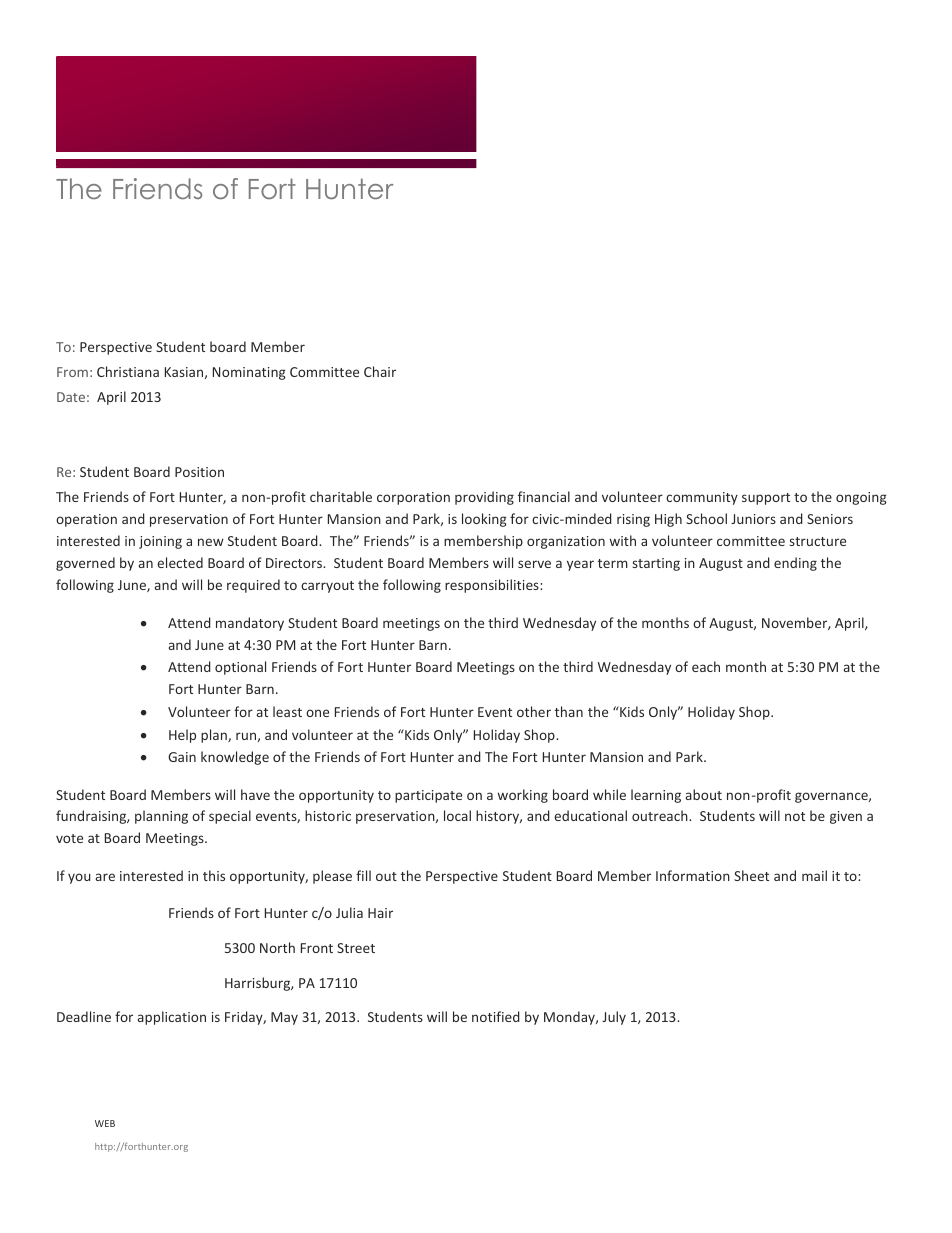 The image size is (952, 1233). What do you see at coordinates (751, 875) in the screenshot?
I see `Sheet` at bounding box center [751, 875].
